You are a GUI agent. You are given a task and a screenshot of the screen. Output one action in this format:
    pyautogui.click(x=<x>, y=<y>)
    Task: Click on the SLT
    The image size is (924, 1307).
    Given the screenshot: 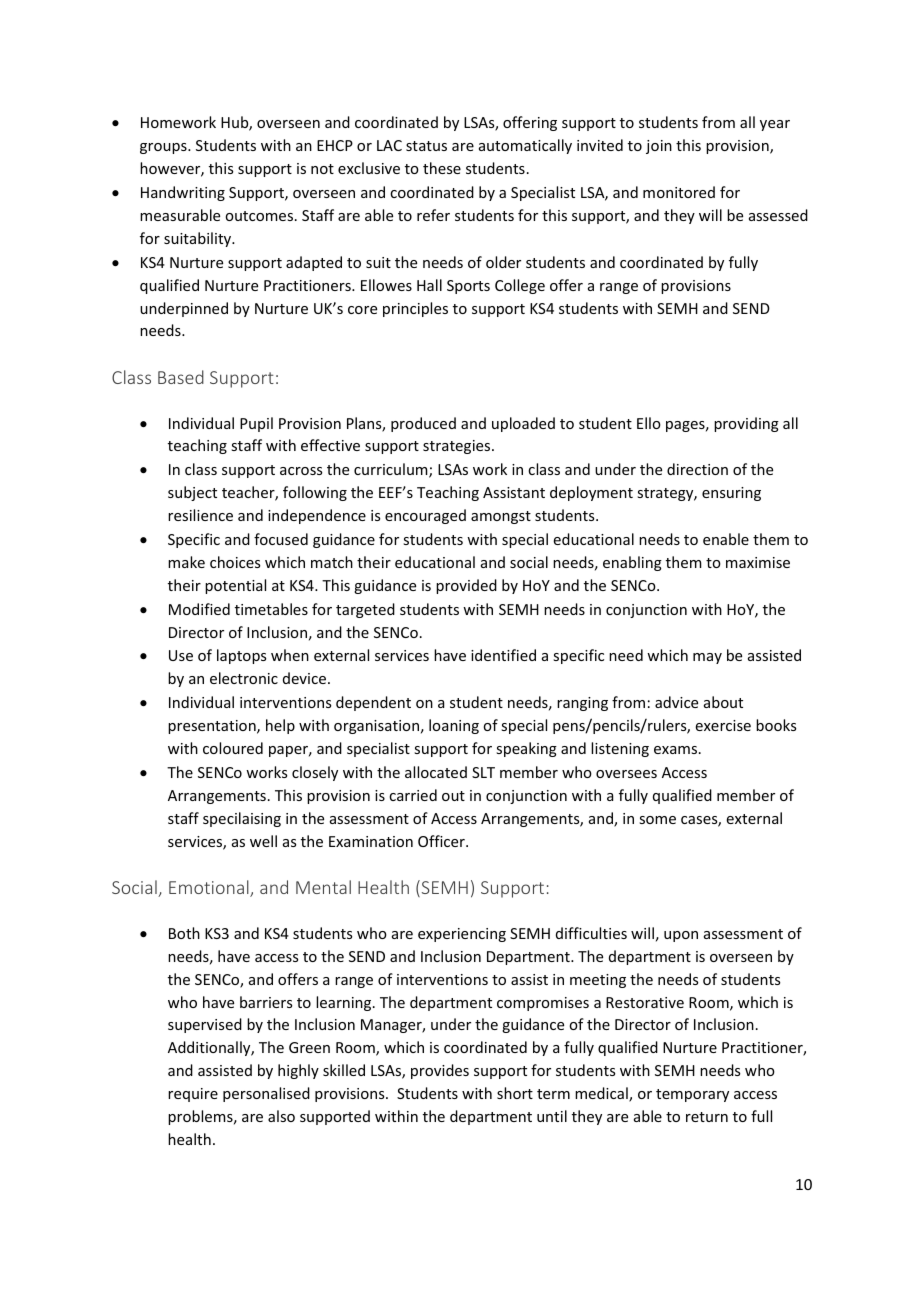 What is the action you would take?
    pyautogui.click(x=483, y=772)
